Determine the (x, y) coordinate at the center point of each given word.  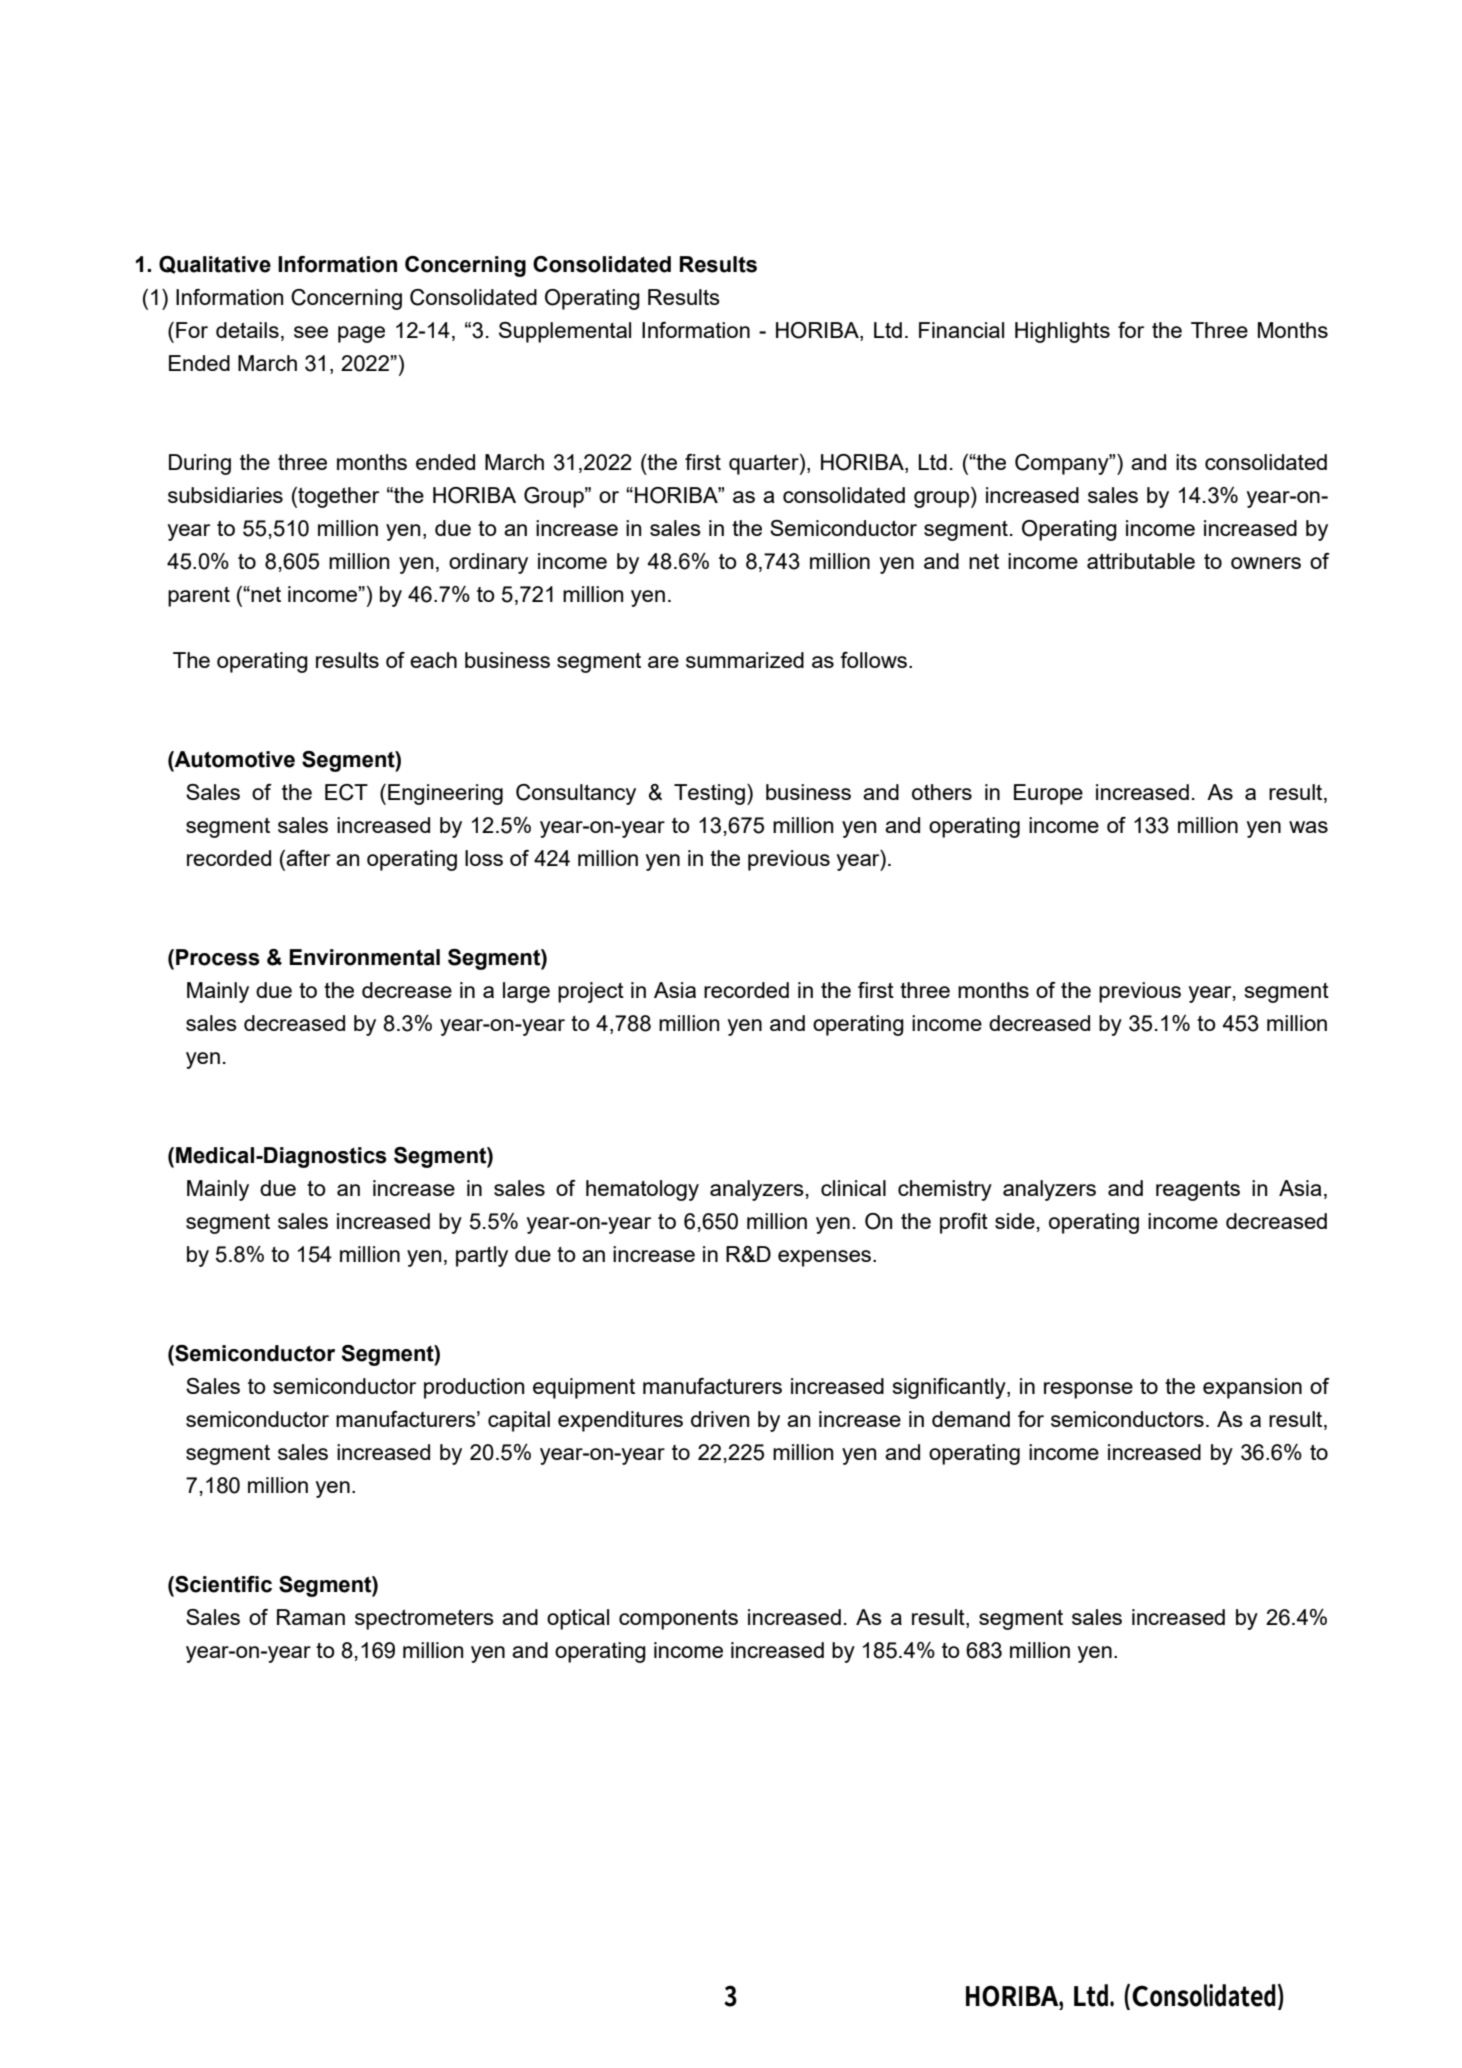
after (307, 858)
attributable (1141, 561)
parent (199, 597)
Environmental (364, 957)
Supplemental (565, 332)
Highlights (1062, 332)
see (311, 332)
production (474, 1388)
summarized (745, 660)
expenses (826, 1258)
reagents (1198, 1191)
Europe (1048, 794)
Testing (709, 794)
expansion (1252, 1388)
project (591, 992)
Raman (311, 1617)
